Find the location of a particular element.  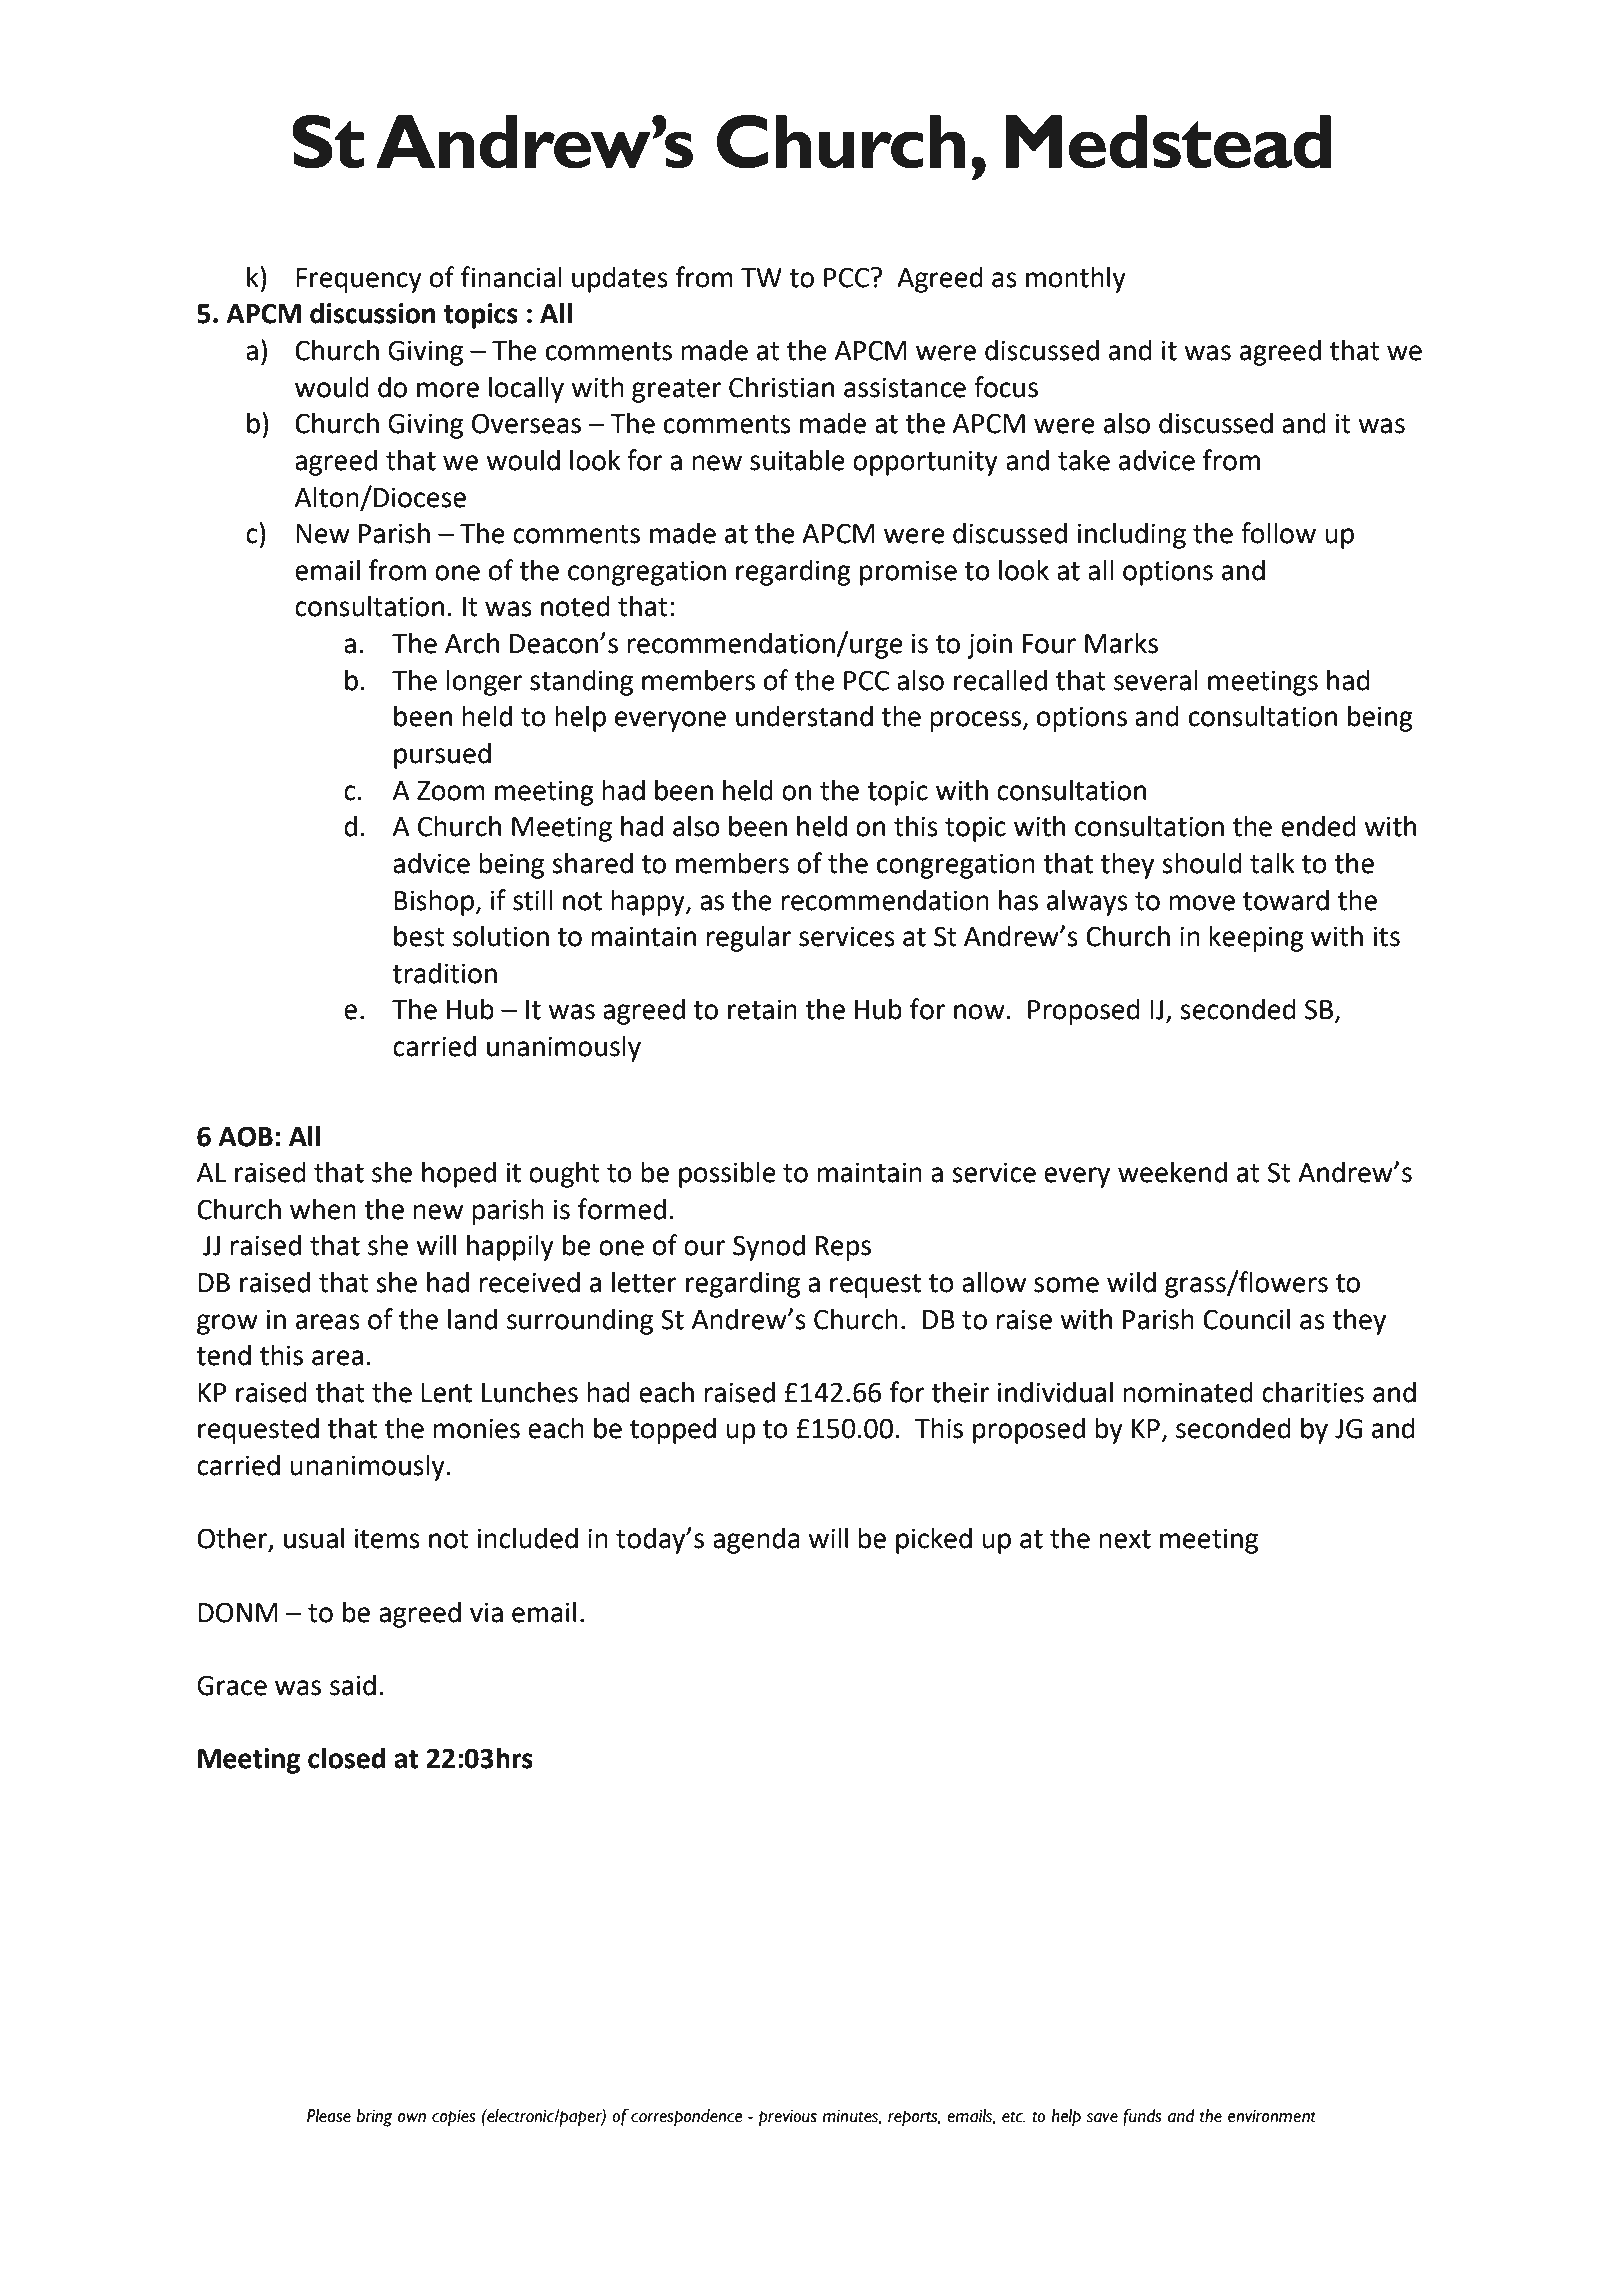

bring is located at coordinates (374, 2118).
